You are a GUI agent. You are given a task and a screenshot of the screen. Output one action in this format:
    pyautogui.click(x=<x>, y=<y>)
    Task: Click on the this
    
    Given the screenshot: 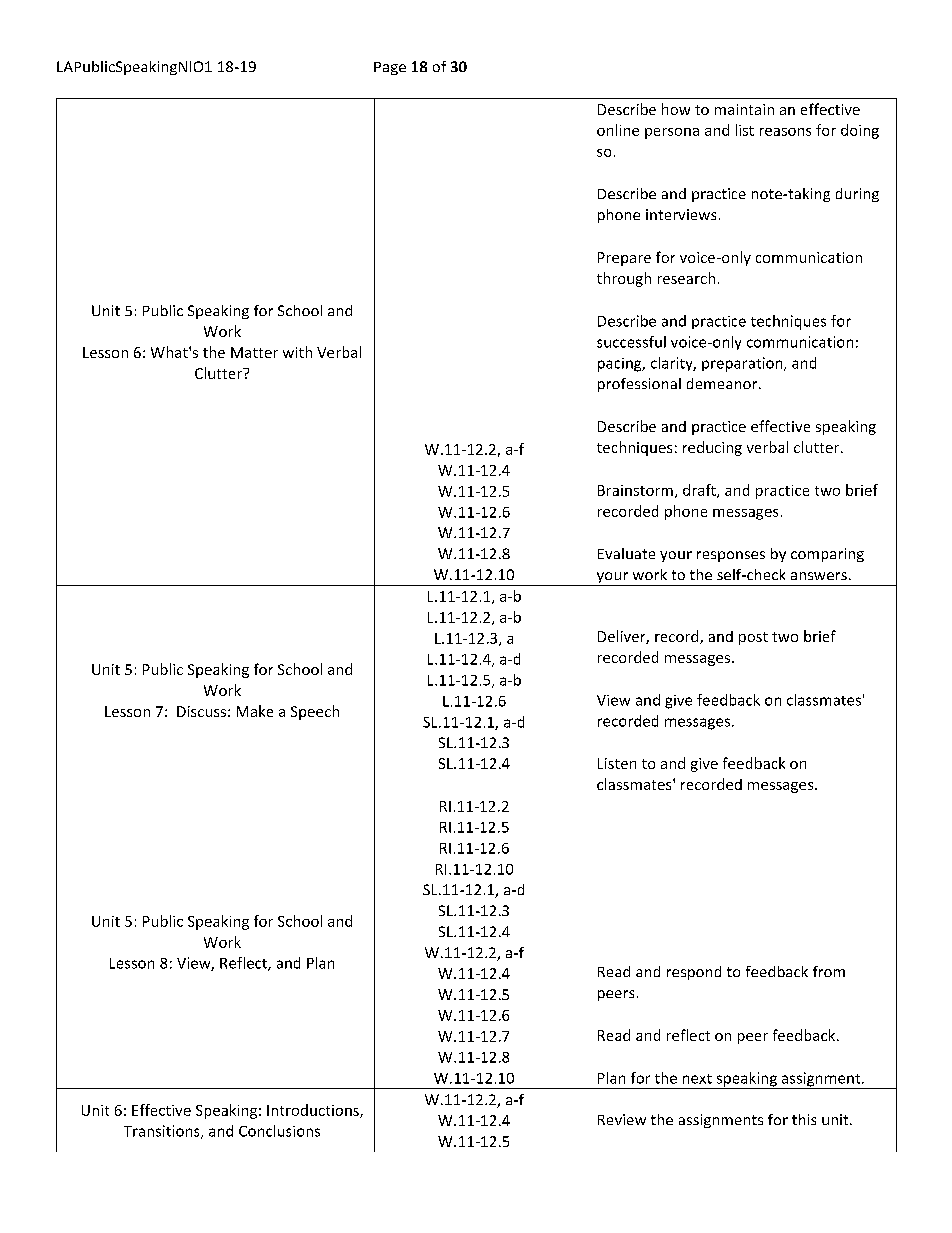 What is the action you would take?
    pyautogui.click(x=804, y=1119)
